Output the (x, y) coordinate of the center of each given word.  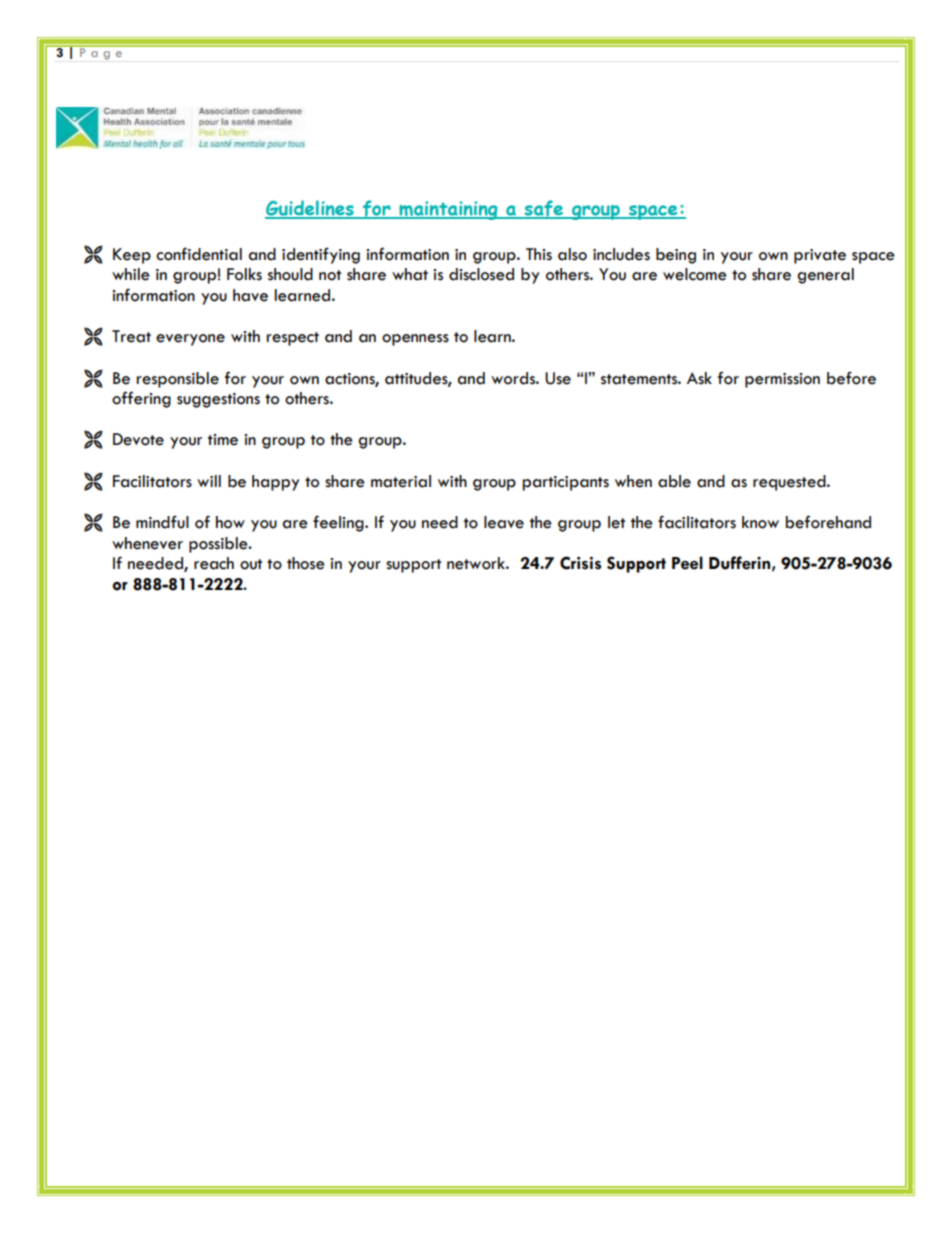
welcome (695, 274)
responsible (178, 380)
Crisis (580, 563)
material (401, 481)
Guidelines (310, 209)
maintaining (448, 210)
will (209, 481)
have (250, 295)
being (676, 256)
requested (790, 483)
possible (219, 545)
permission (782, 380)
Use (558, 378)
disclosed (481, 274)
